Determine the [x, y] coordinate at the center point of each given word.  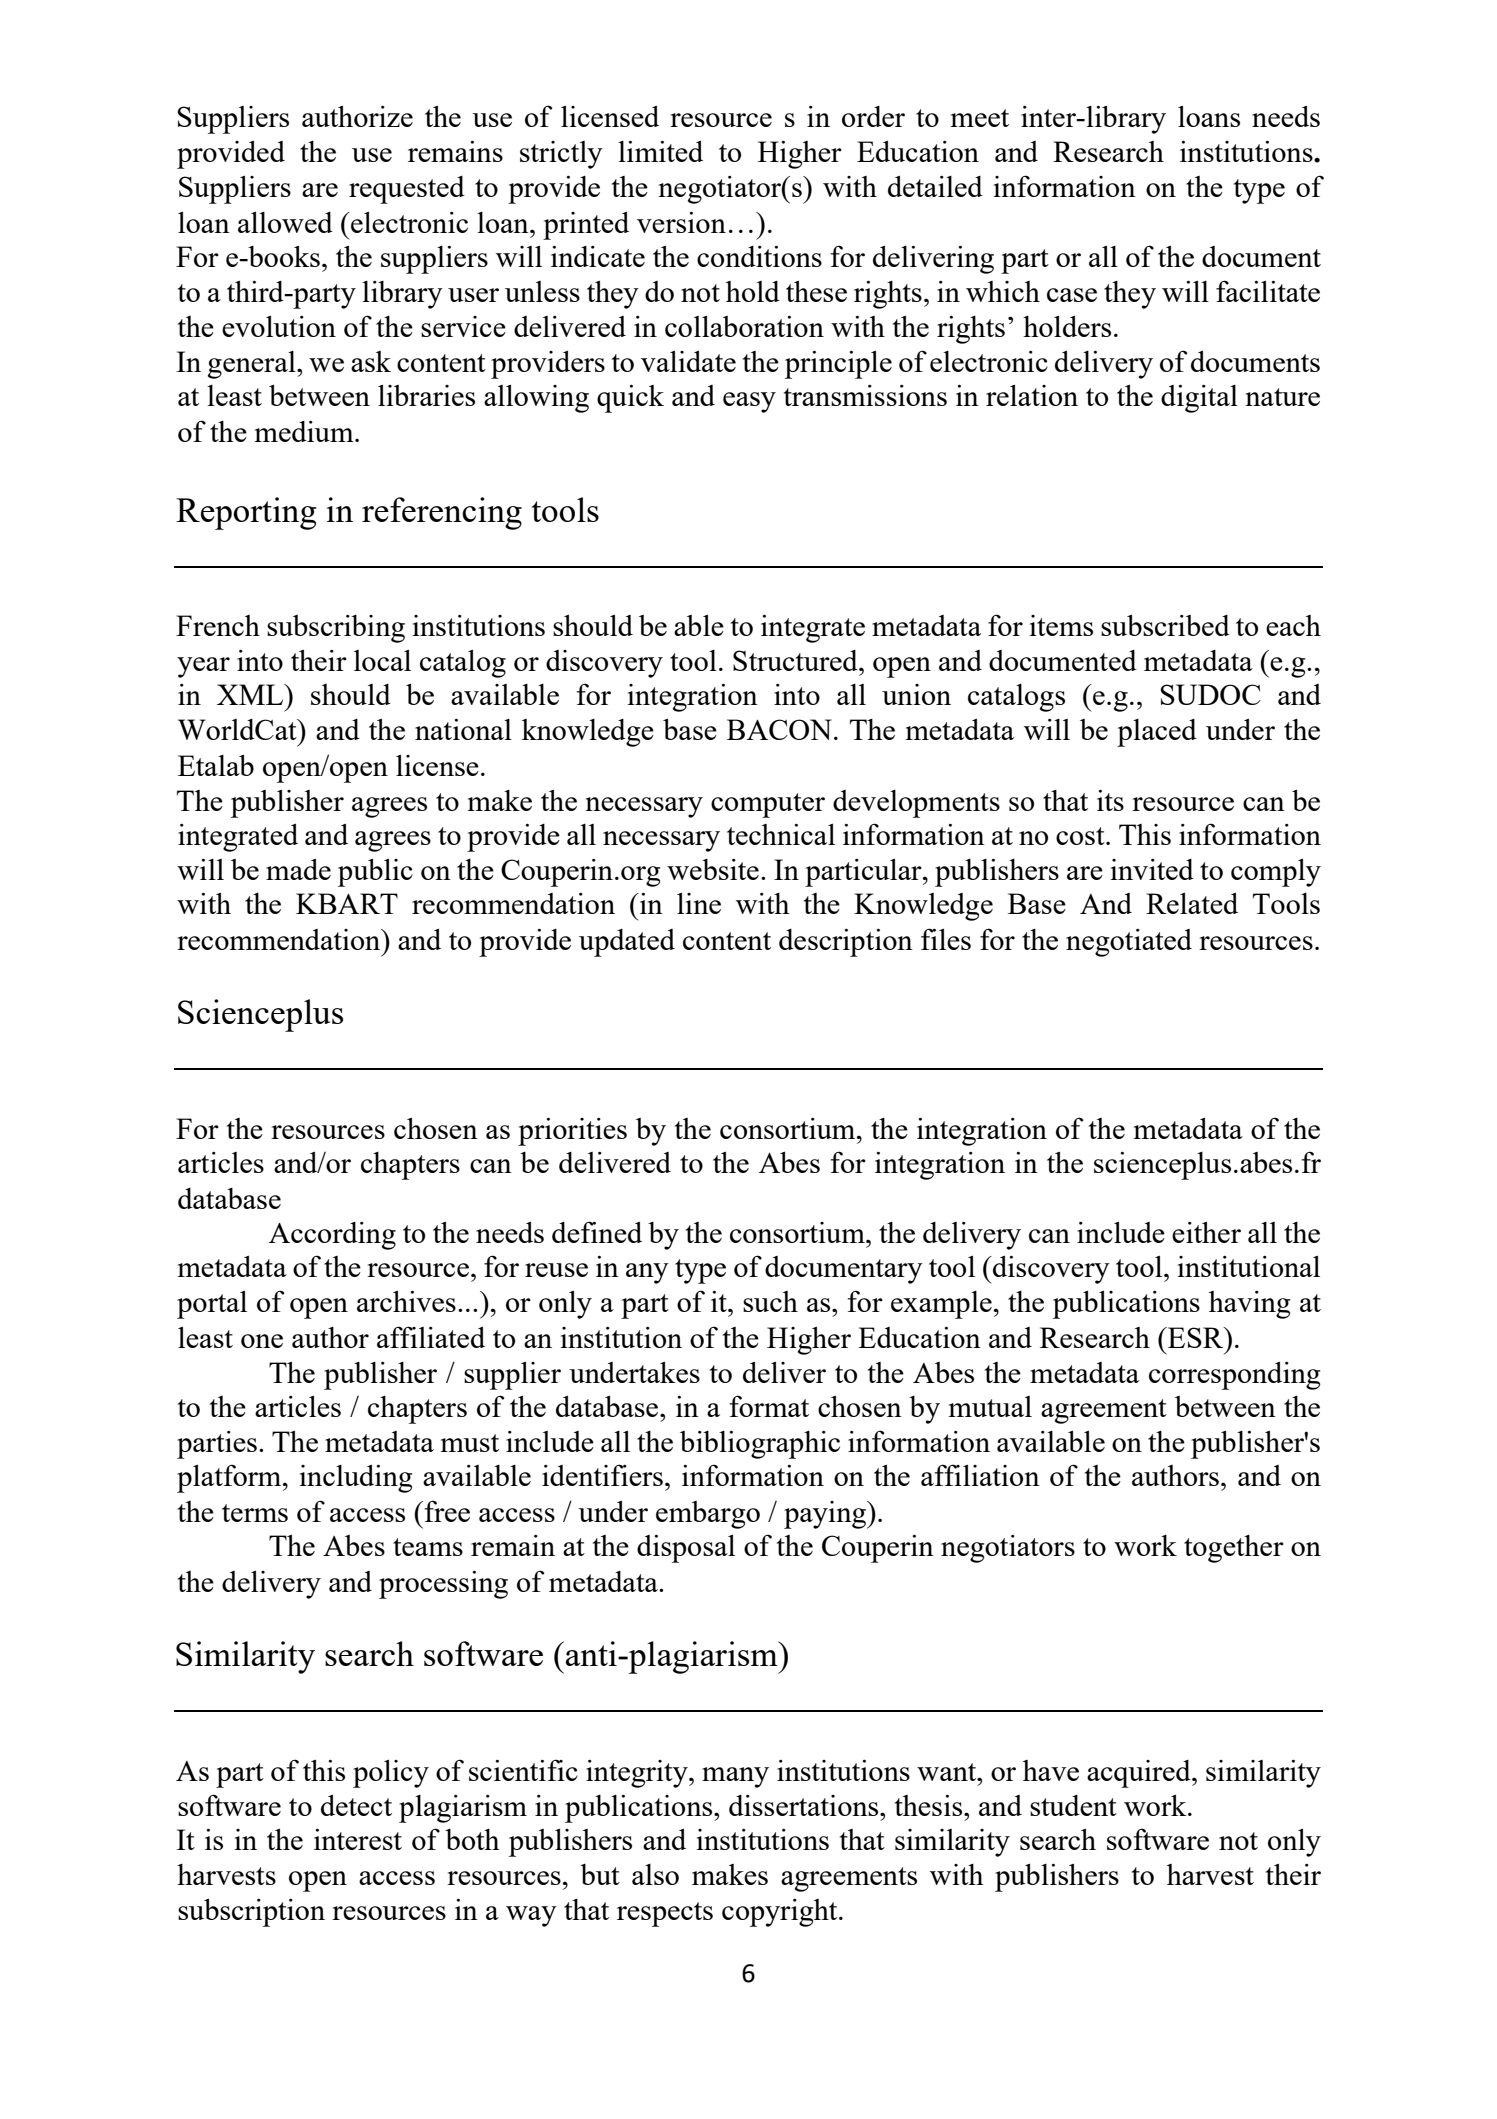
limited [660, 151]
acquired [1140, 1774]
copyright [781, 1913]
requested [407, 190]
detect [356, 1805]
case [1072, 295]
